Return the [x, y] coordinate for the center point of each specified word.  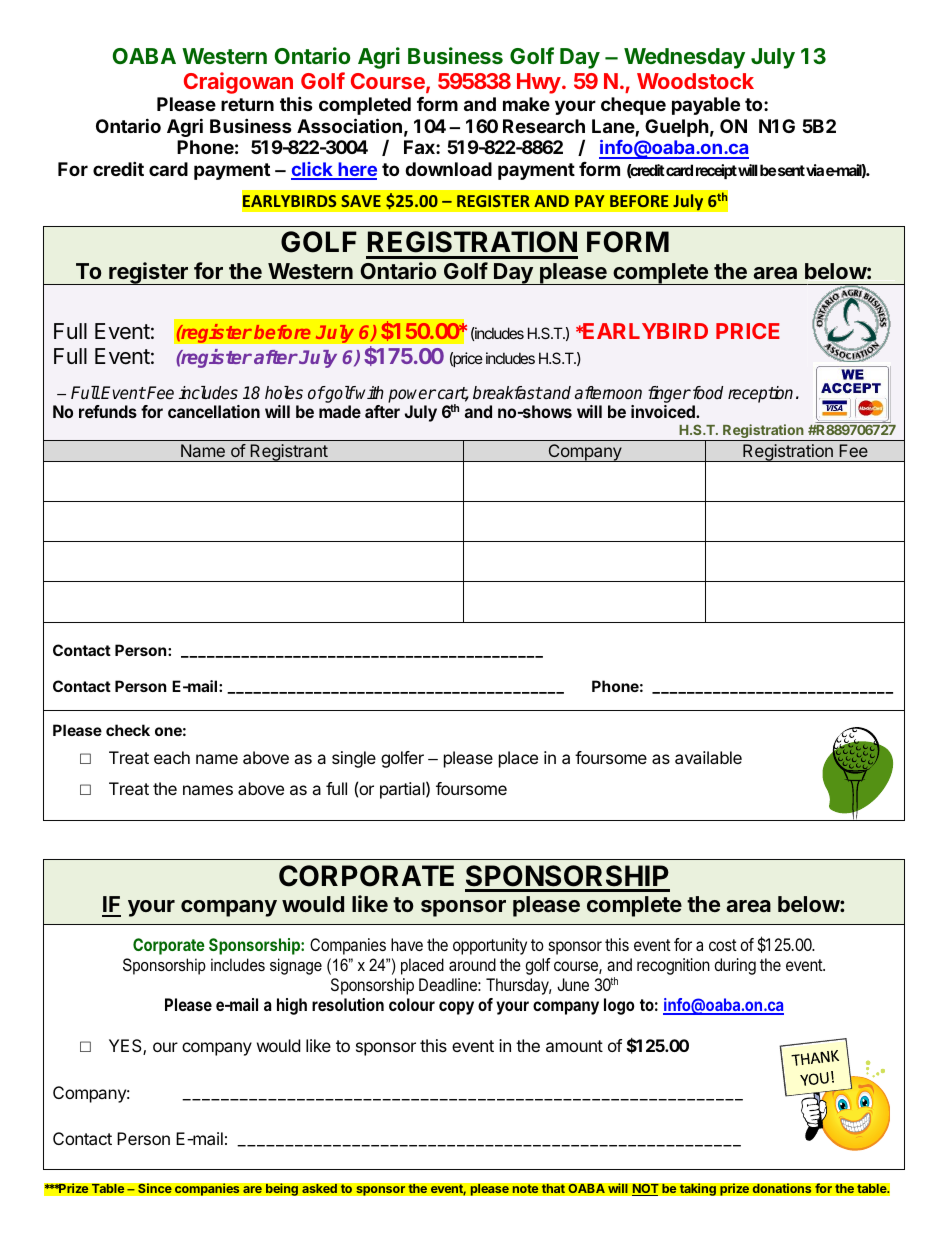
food [706, 392]
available [708, 757]
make [526, 104]
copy [456, 1008]
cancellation [214, 411]
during [735, 966]
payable [706, 106]
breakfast [507, 393]
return [247, 104]
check [128, 730]
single [354, 759]
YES [126, 1047]
